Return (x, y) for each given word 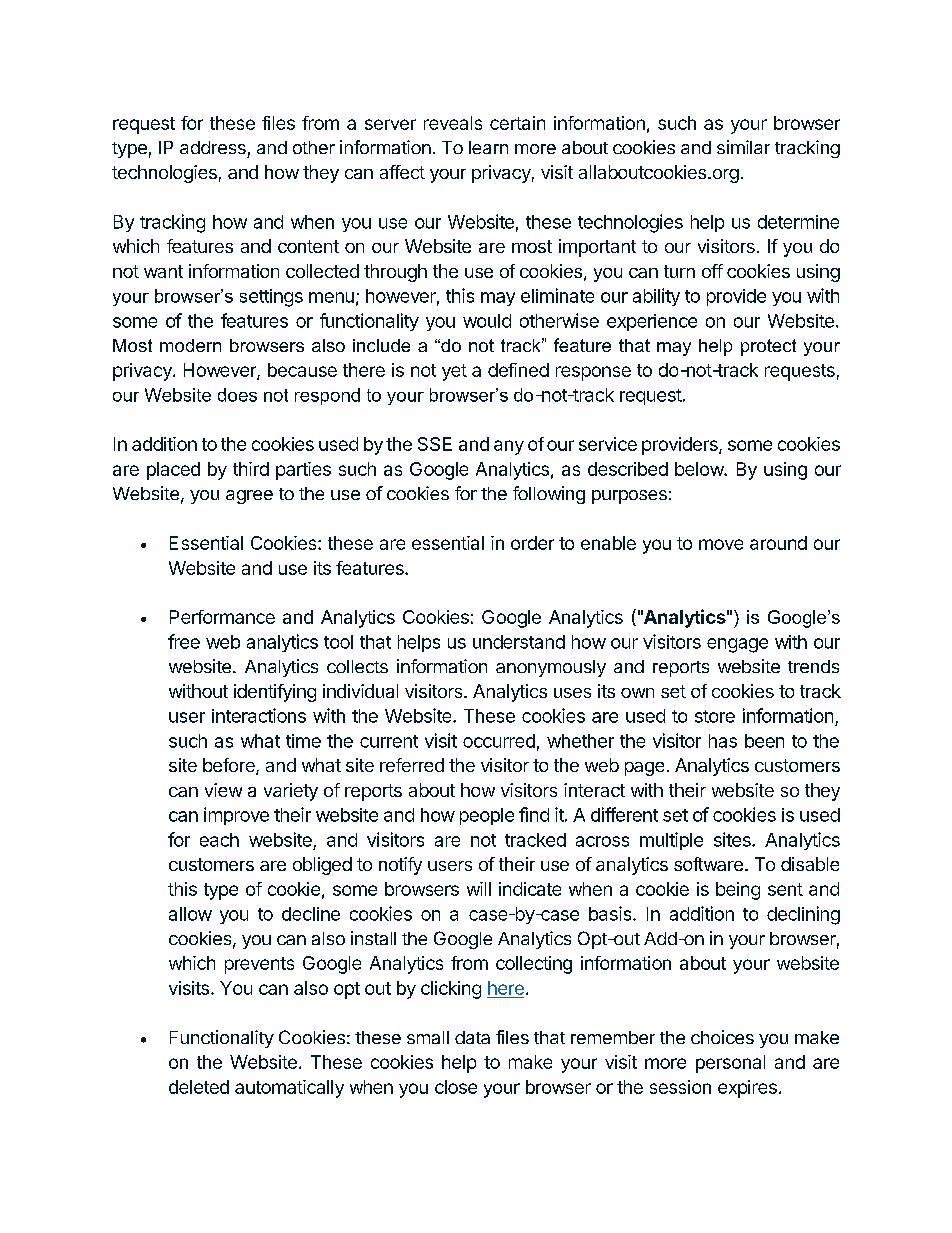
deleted (199, 1087)
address (213, 147)
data (472, 1037)
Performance (222, 617)
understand (519, 642)
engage (737, 645)
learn (488, 147)
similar (743, 147)
